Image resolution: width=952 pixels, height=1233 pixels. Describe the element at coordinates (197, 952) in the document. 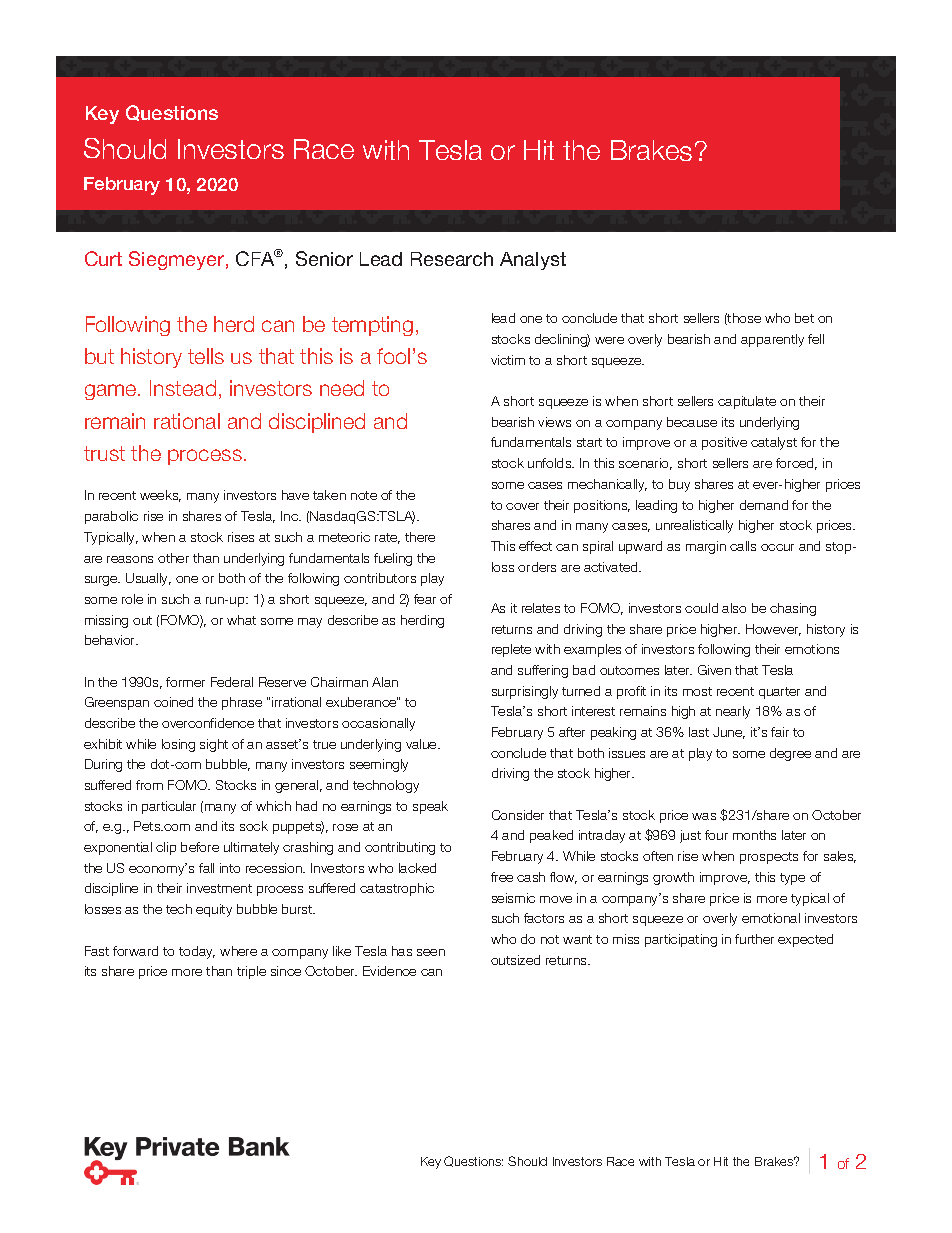

I see `today` at that location.
